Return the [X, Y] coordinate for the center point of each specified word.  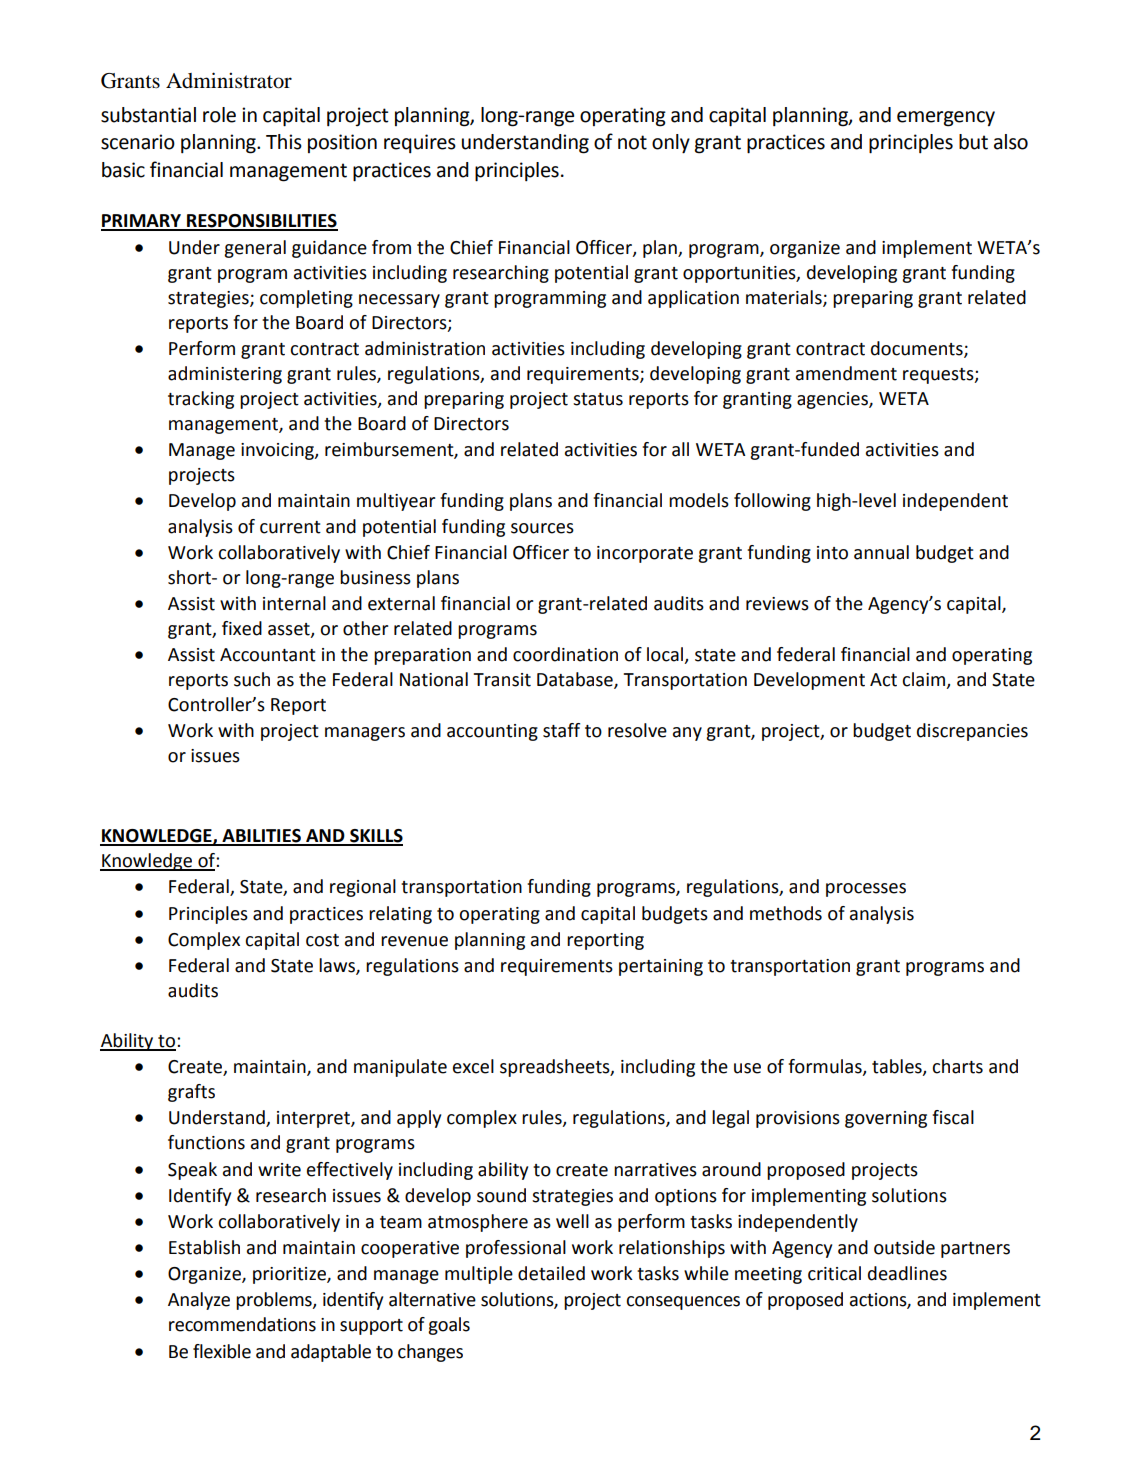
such [252, 679]
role [219, 115]
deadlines [907, 1273]
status [598, 399]
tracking [201, 400]
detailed [551, 1273]
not [632, 142]
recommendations [242, 1324]
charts [957, 1066]
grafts [191, 1093]
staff [561, 730]
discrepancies [972, 732]
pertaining [661, 967]
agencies [833, 400]
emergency [946, 119]
